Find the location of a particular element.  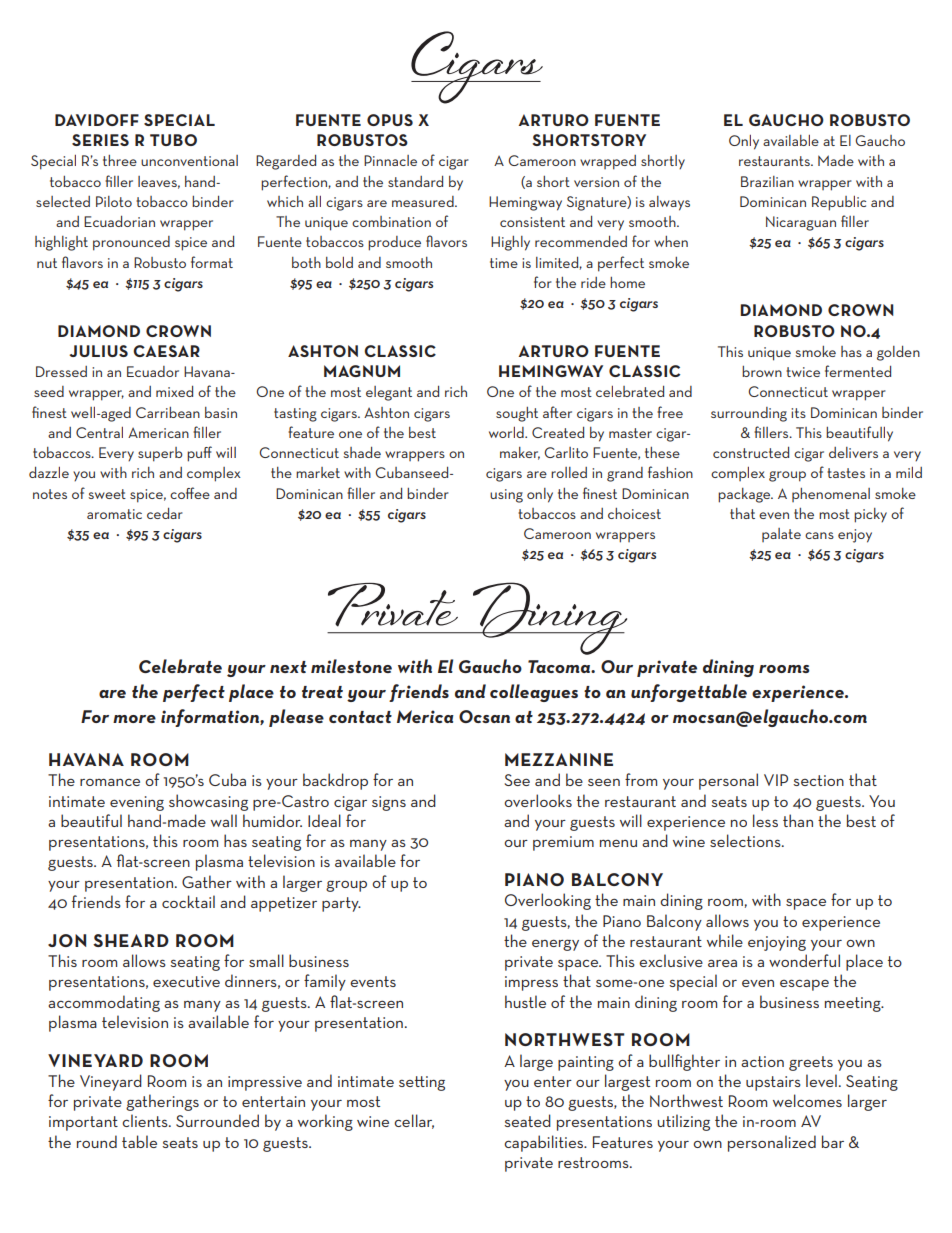

standard is located at coordinates (415, 181).
